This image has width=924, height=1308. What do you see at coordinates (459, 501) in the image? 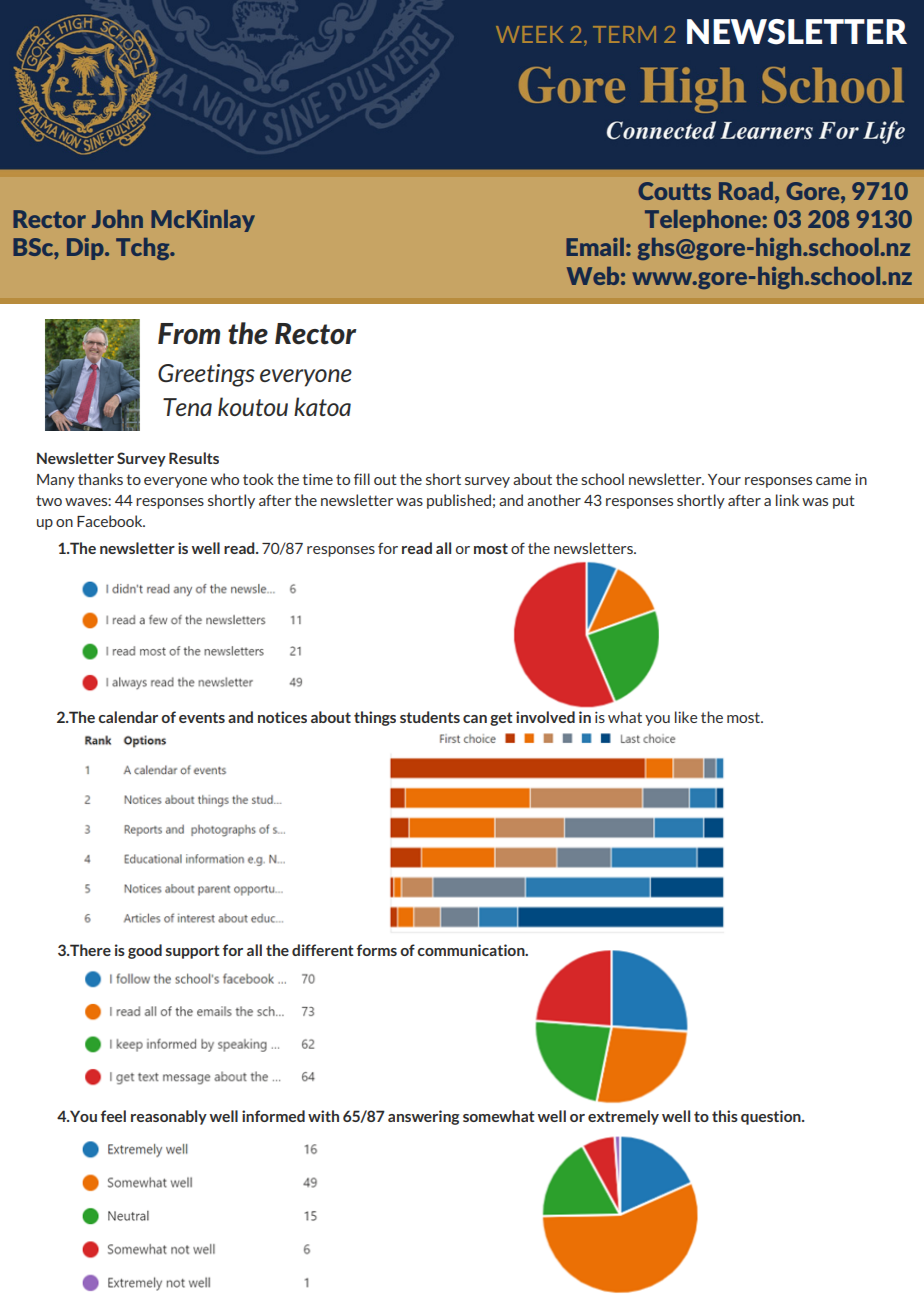
I see `published` at bounding box center [459, 501].
